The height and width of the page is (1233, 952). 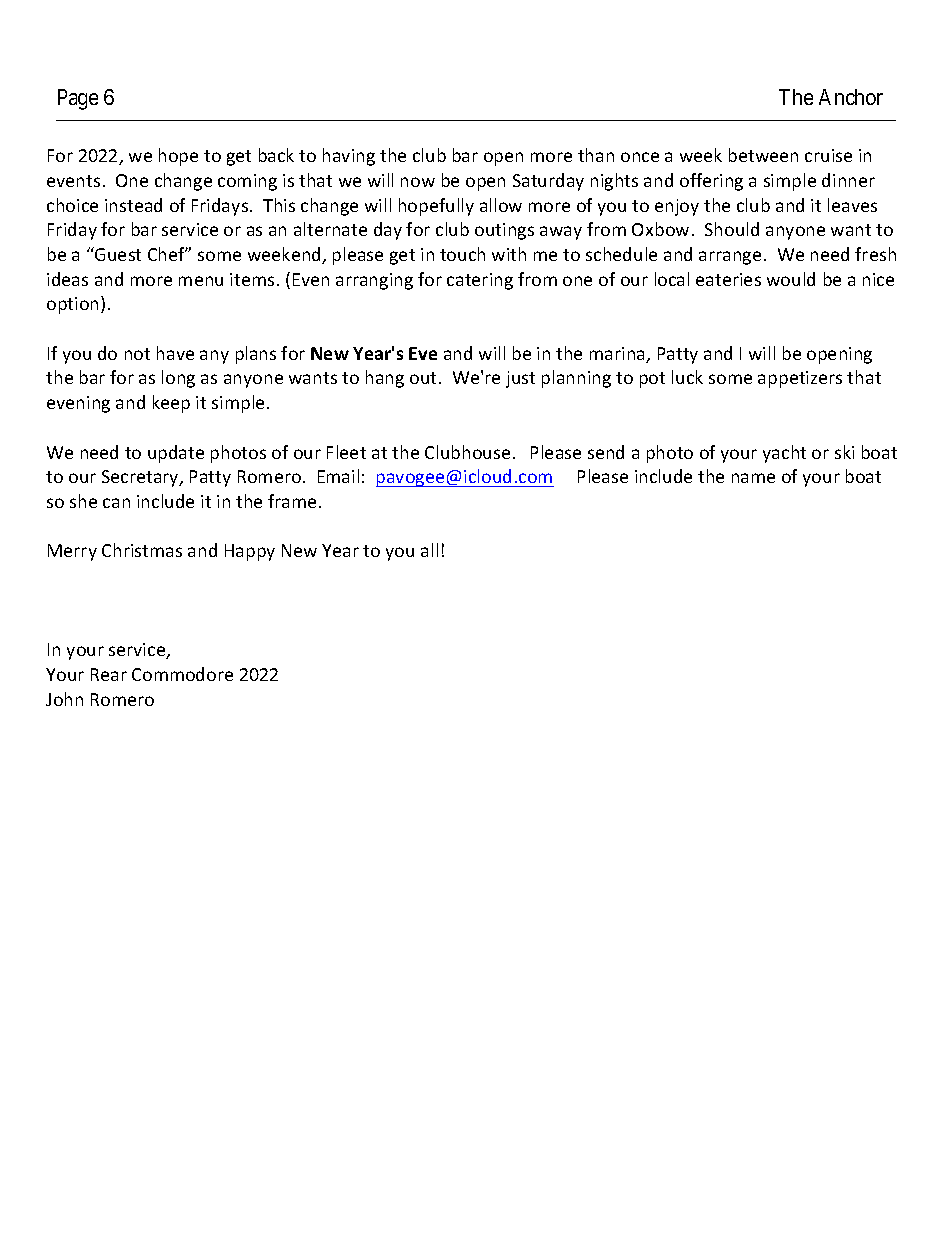 What do you see at coordinates (596, 155) in the page?
I see `than` at bounding box center [596, 155].
